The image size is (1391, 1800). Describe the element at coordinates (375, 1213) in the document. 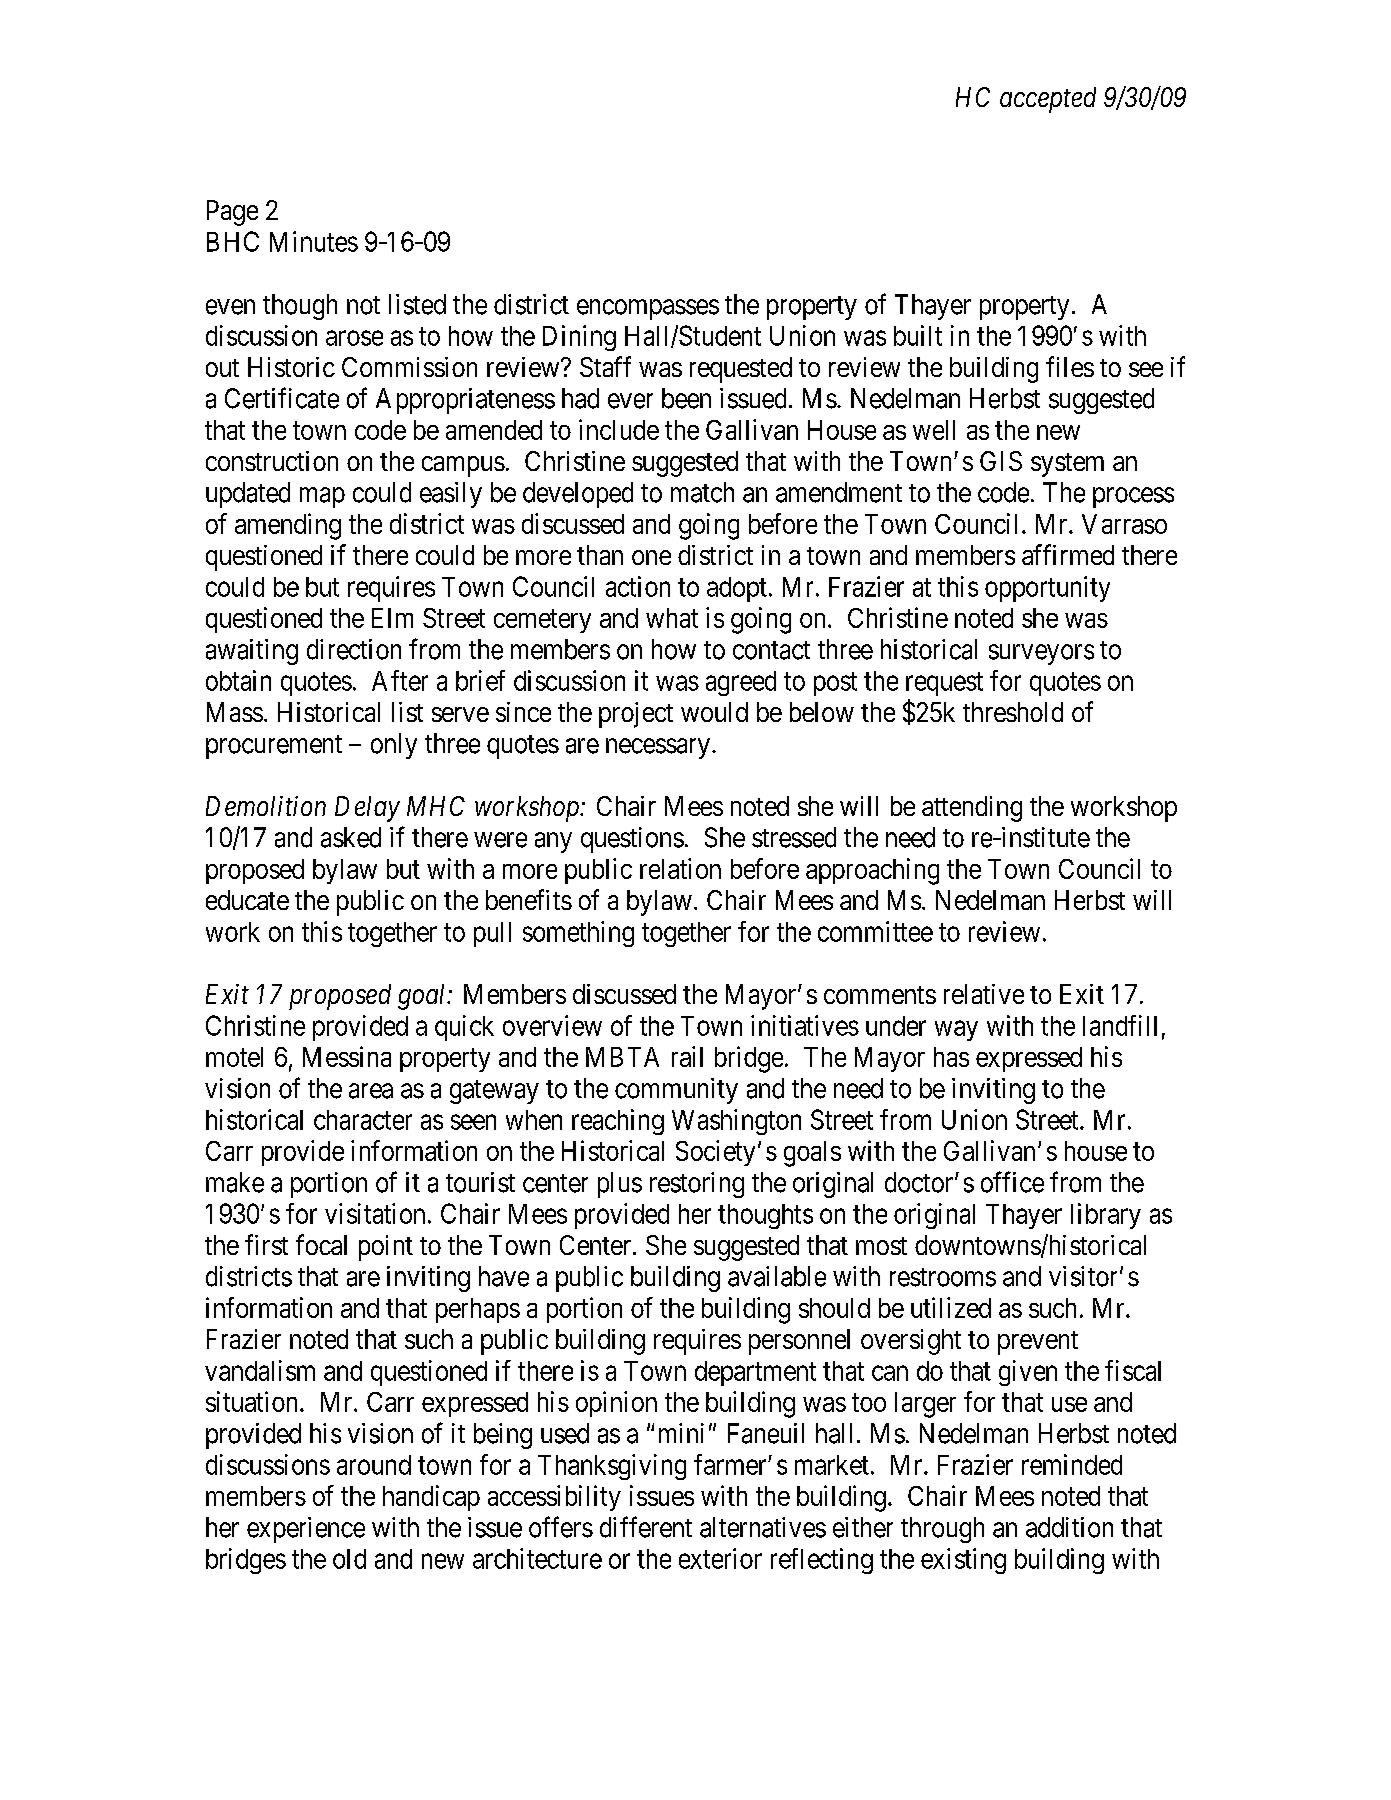

I see `visitation` at that location.
